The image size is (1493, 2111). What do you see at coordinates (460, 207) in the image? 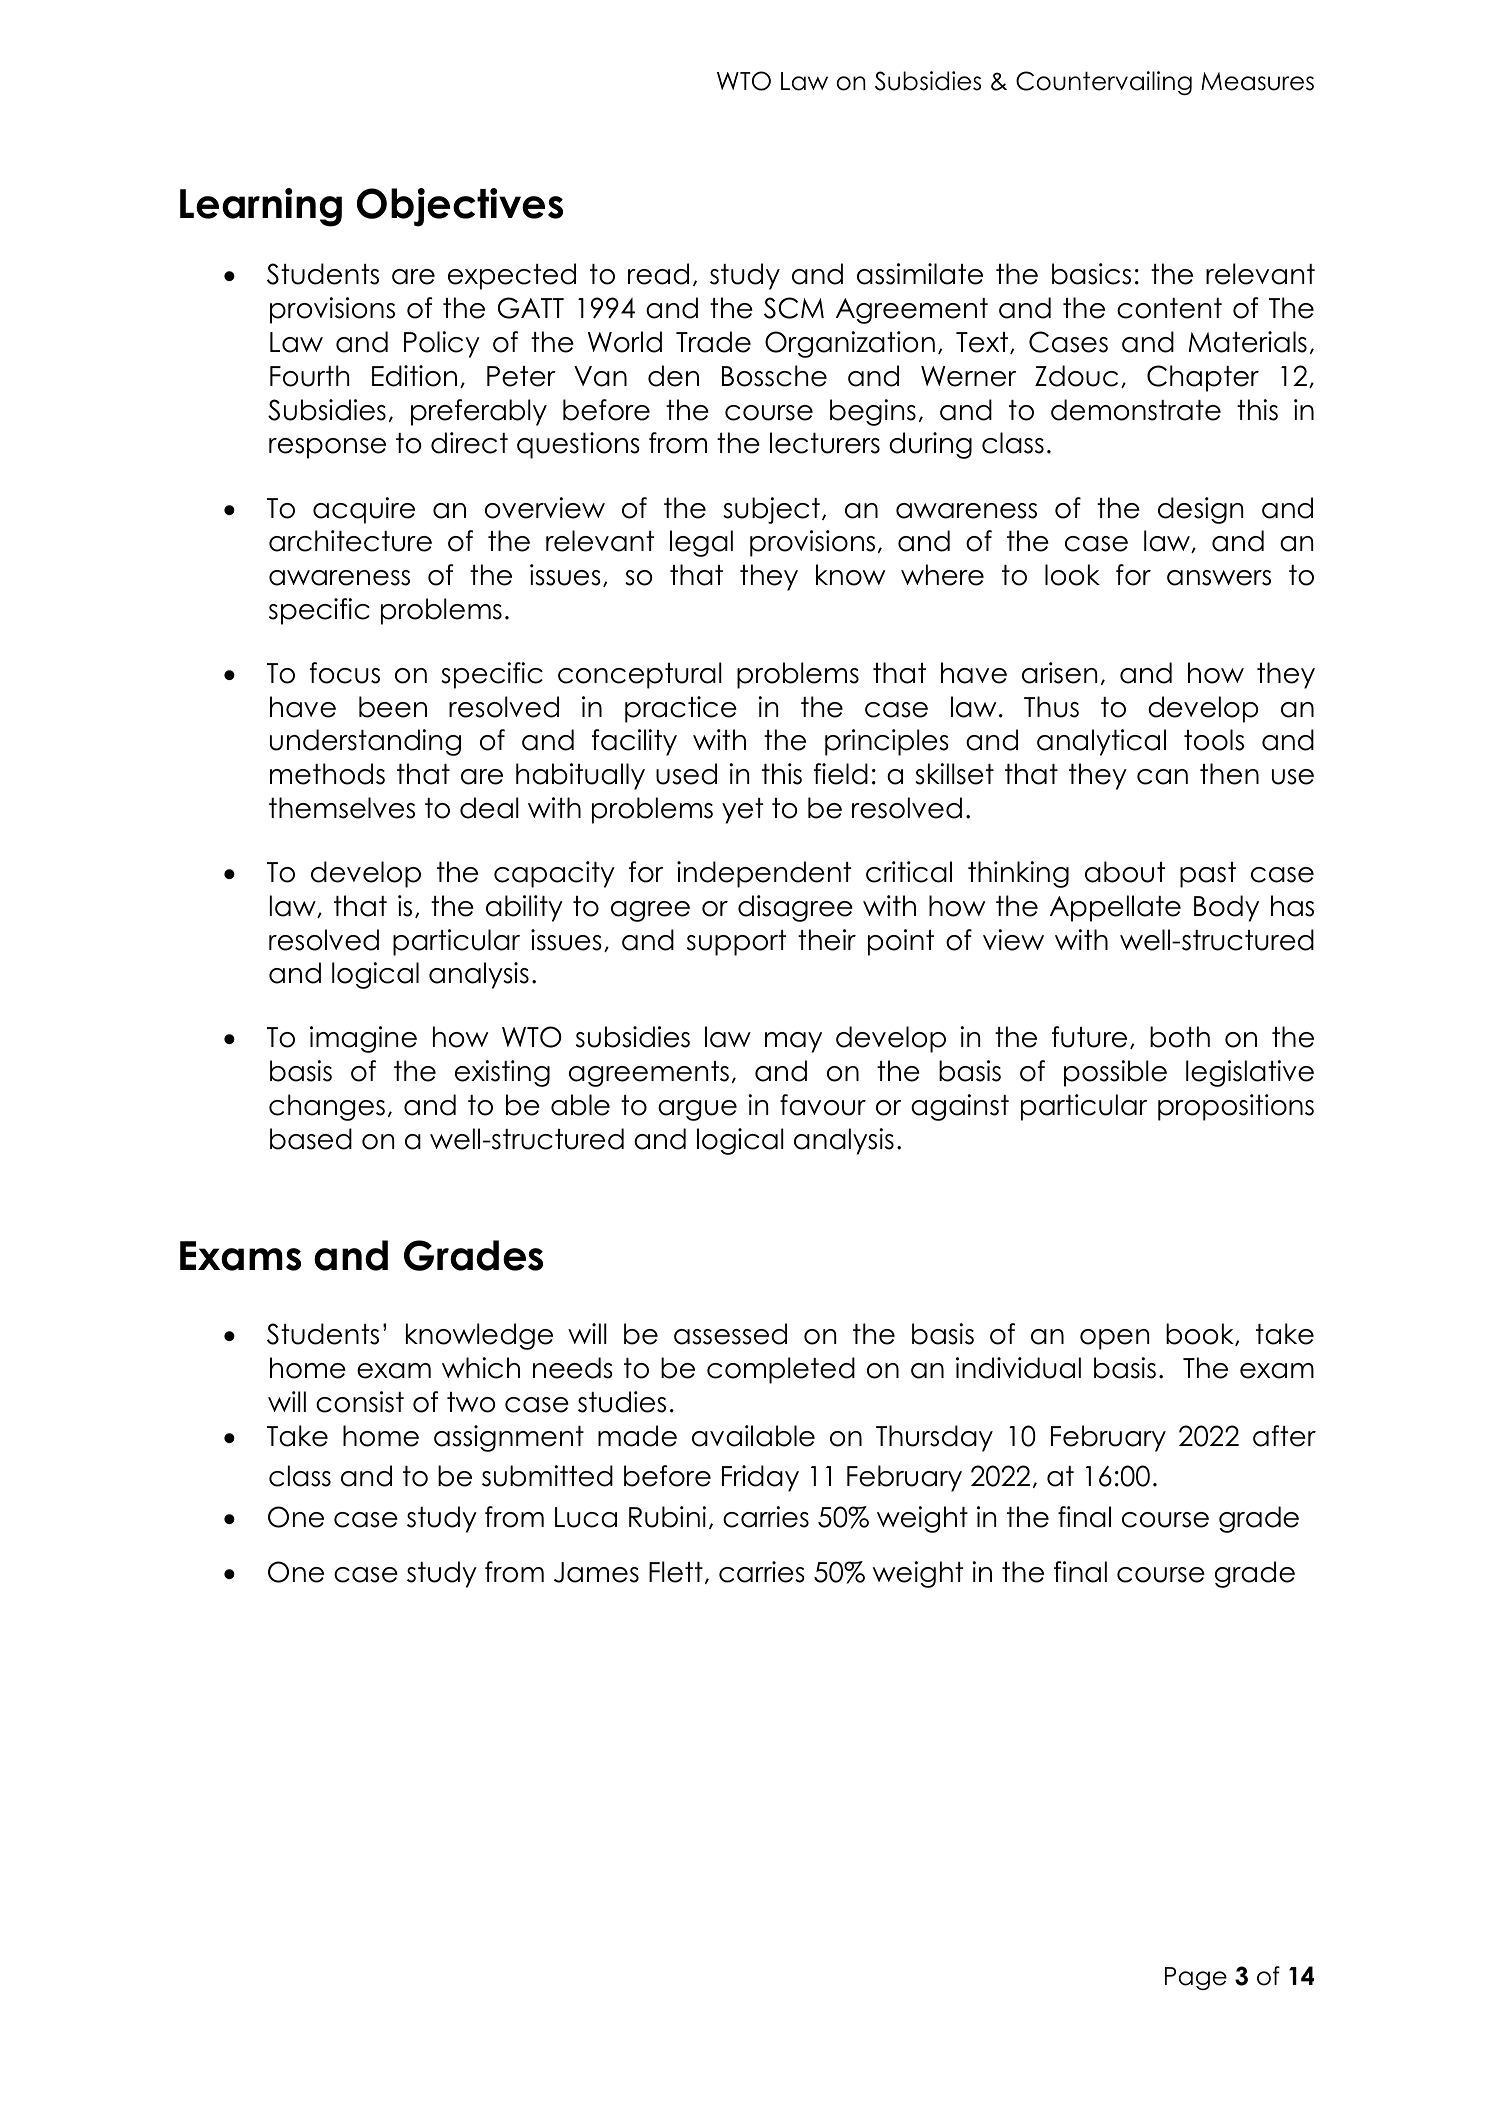
I see `Objectives` at bounding box center [460, 207].
